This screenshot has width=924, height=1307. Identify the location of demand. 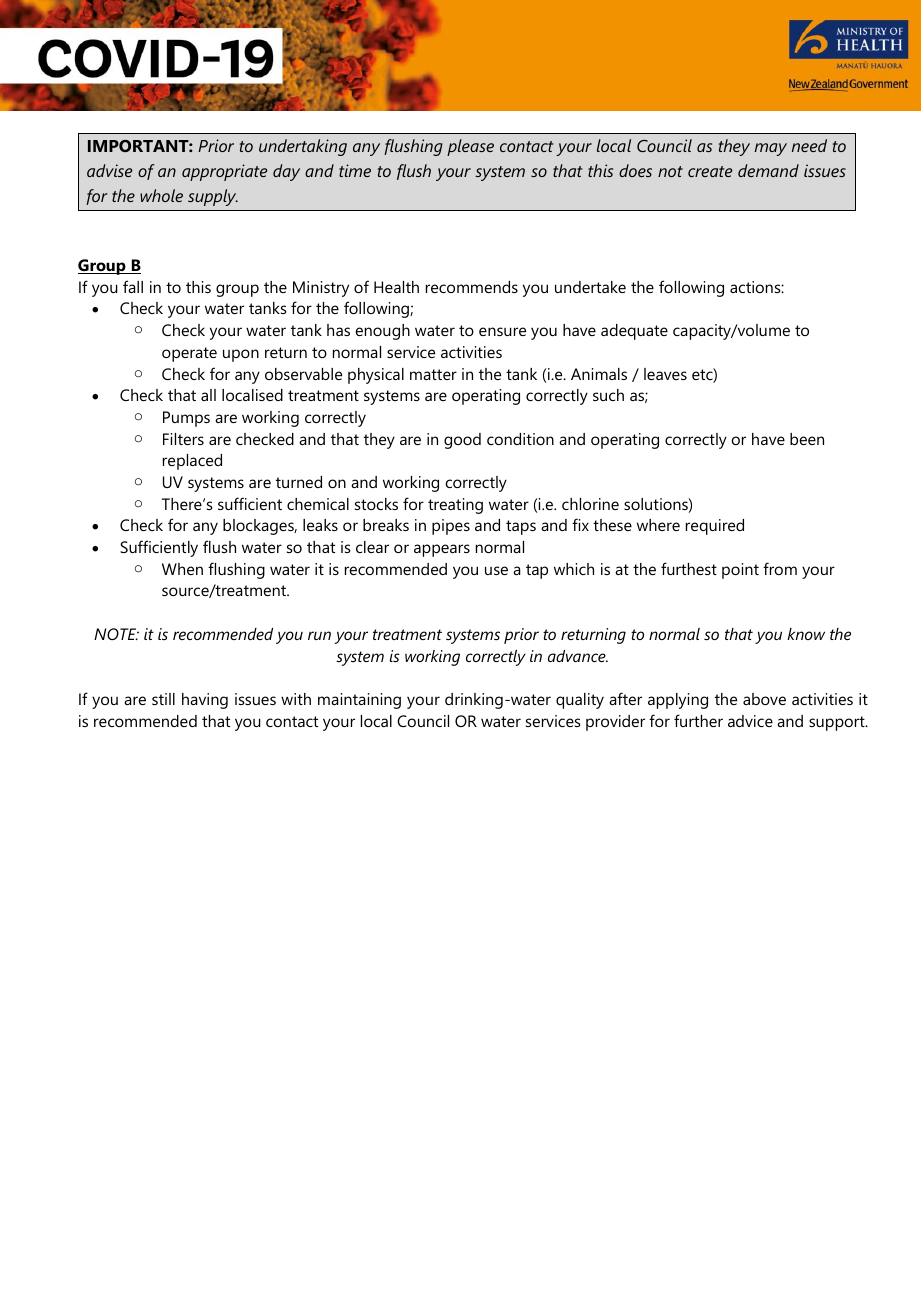
(768, 170).
